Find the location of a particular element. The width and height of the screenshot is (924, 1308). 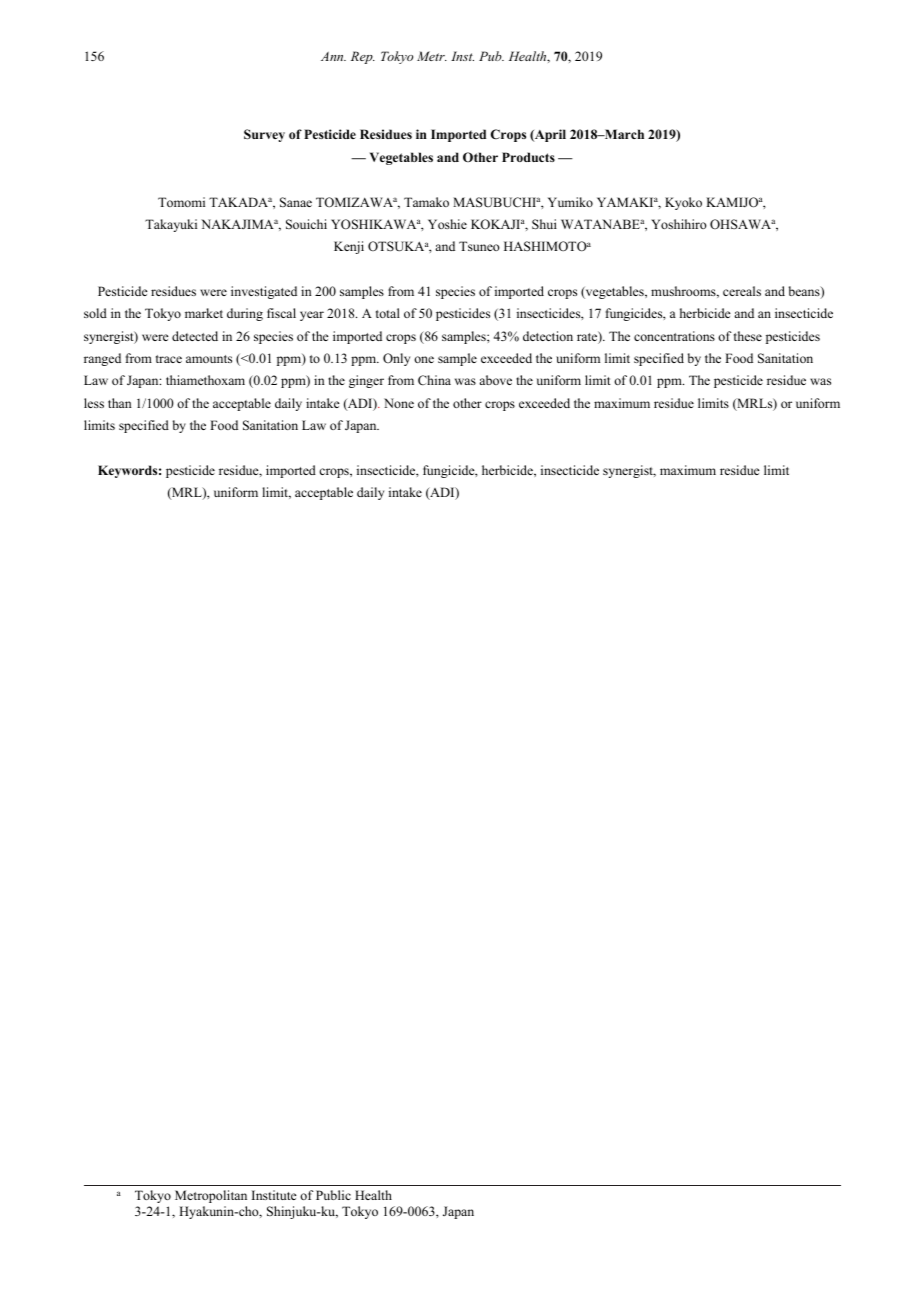

None is located at coordinates (399, 403).
